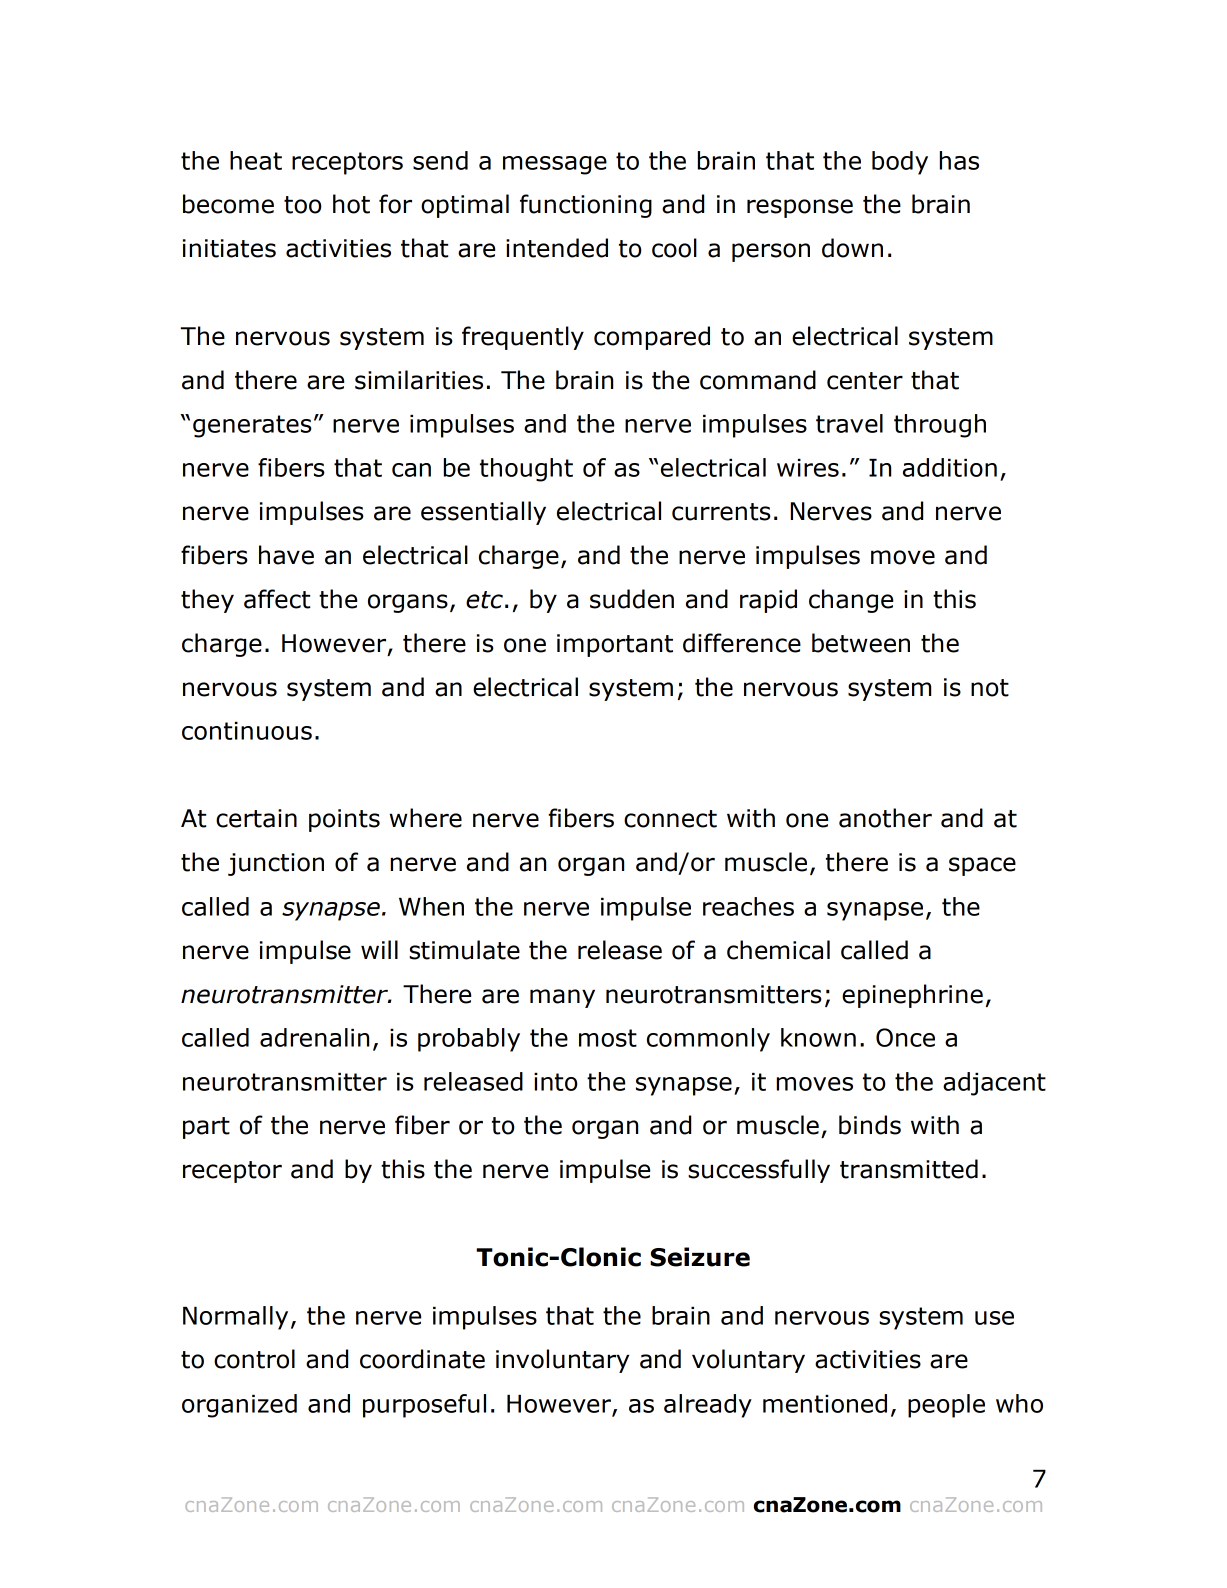 This page has width=1227, height=1588. What do you see at coordinates (344, 820) in the page?
I see `points` at bounding box center [344, 820].
